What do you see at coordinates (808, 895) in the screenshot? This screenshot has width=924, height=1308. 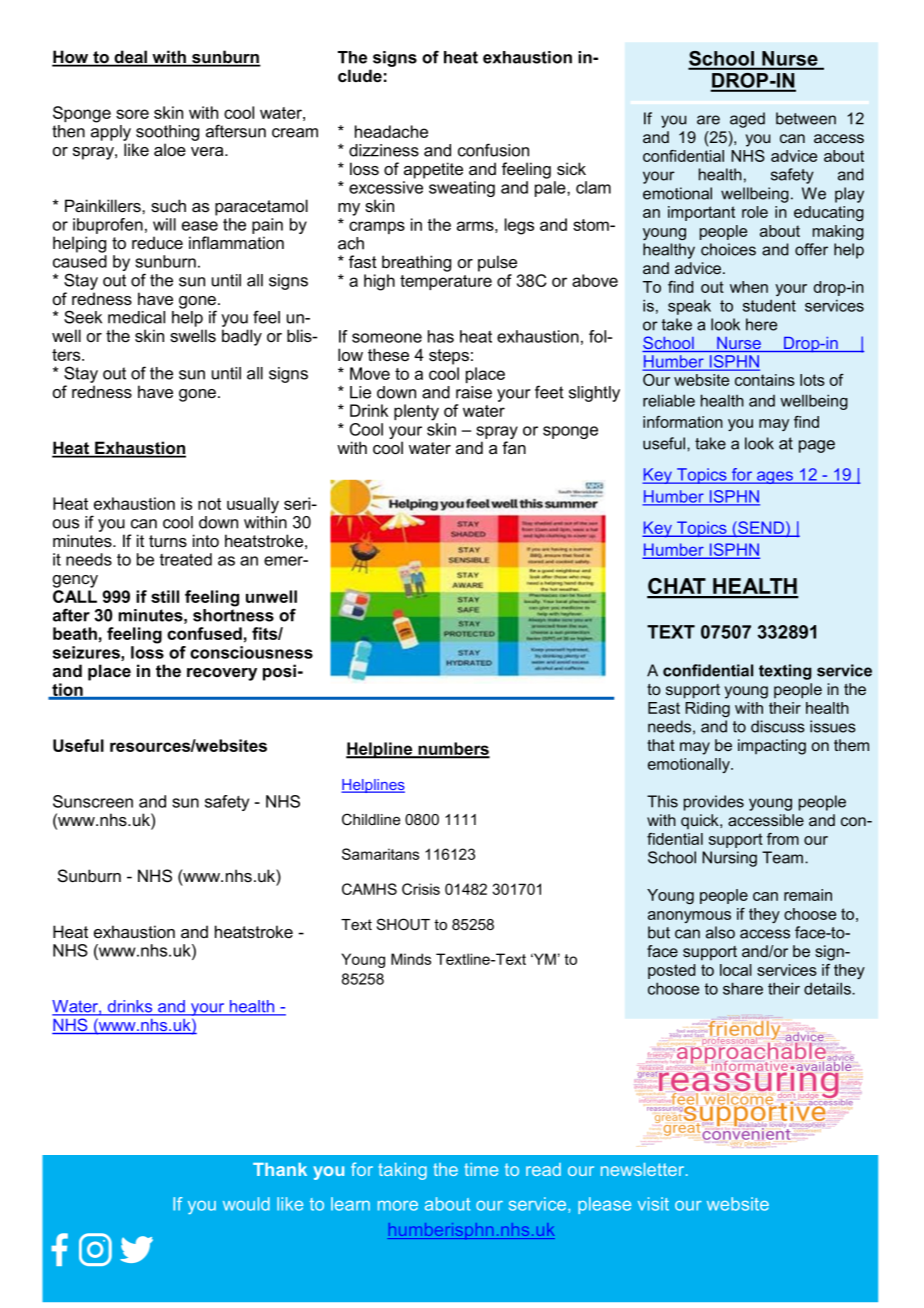 I see `remain` at bounding box center [808, 895].
